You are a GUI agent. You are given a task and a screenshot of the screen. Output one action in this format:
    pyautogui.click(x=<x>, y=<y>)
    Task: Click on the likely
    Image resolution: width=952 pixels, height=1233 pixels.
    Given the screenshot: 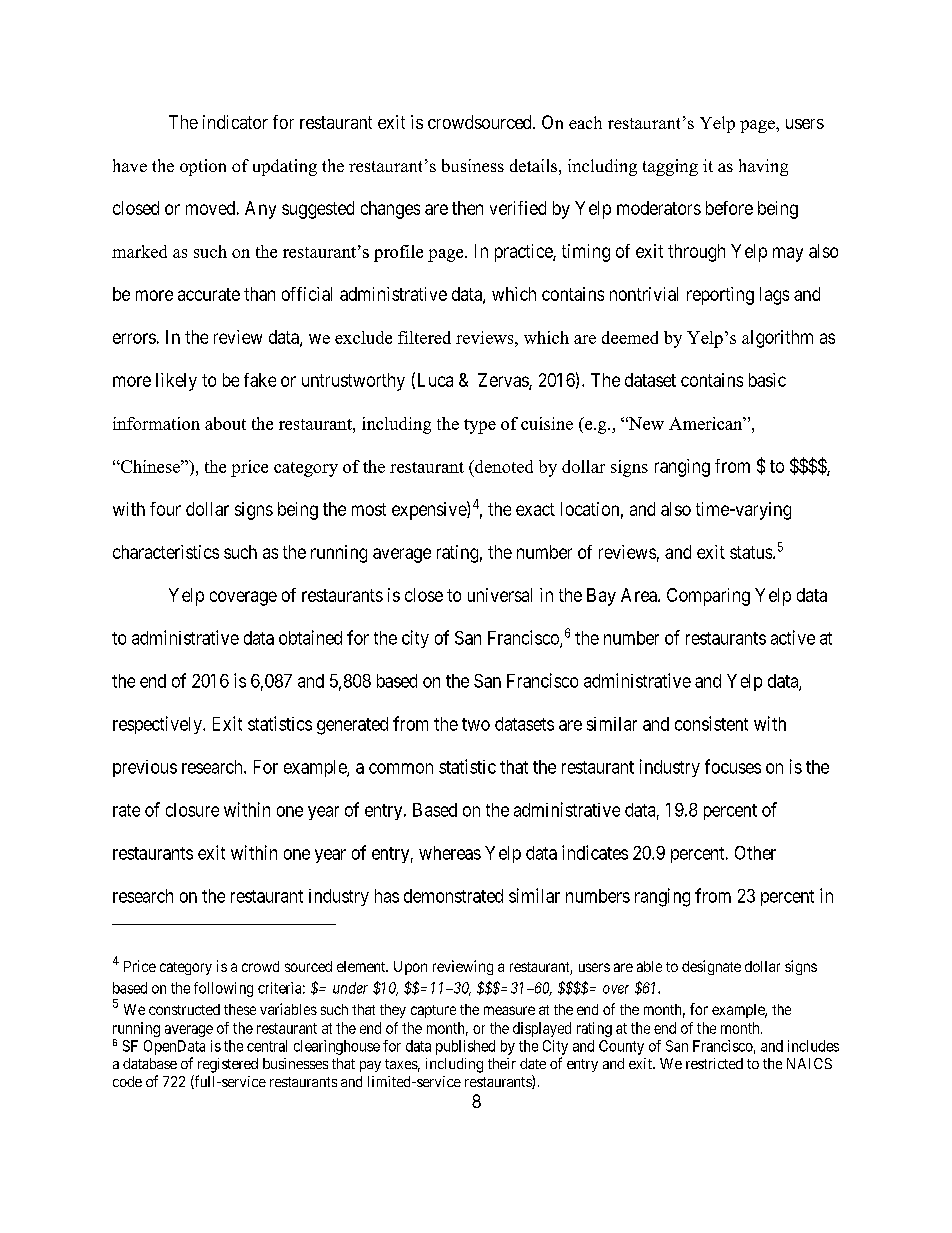 What is the action you would take?
    pyautogui.click(x=176, y=382)
